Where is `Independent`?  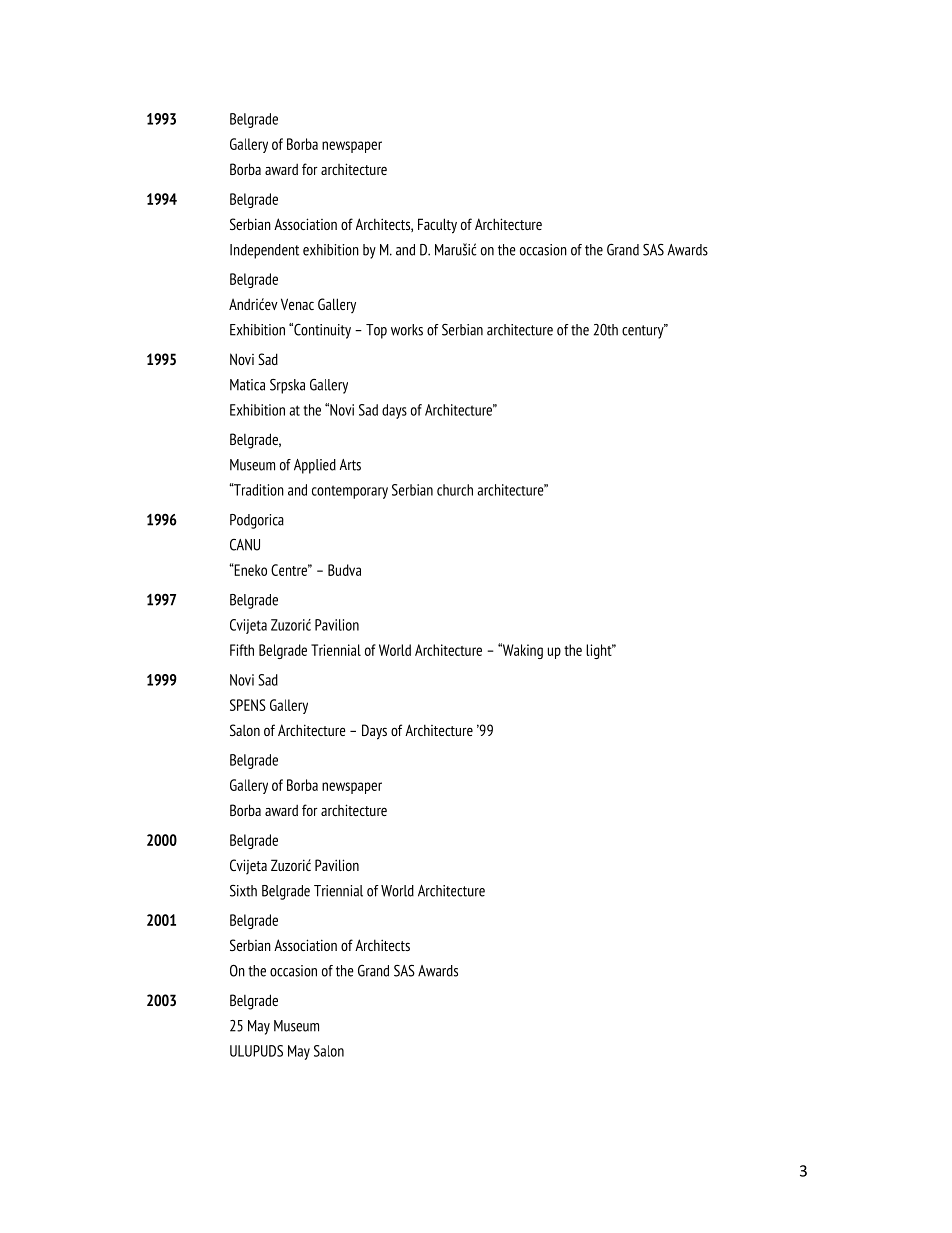 Independent is located at coordinates (264, 251).
